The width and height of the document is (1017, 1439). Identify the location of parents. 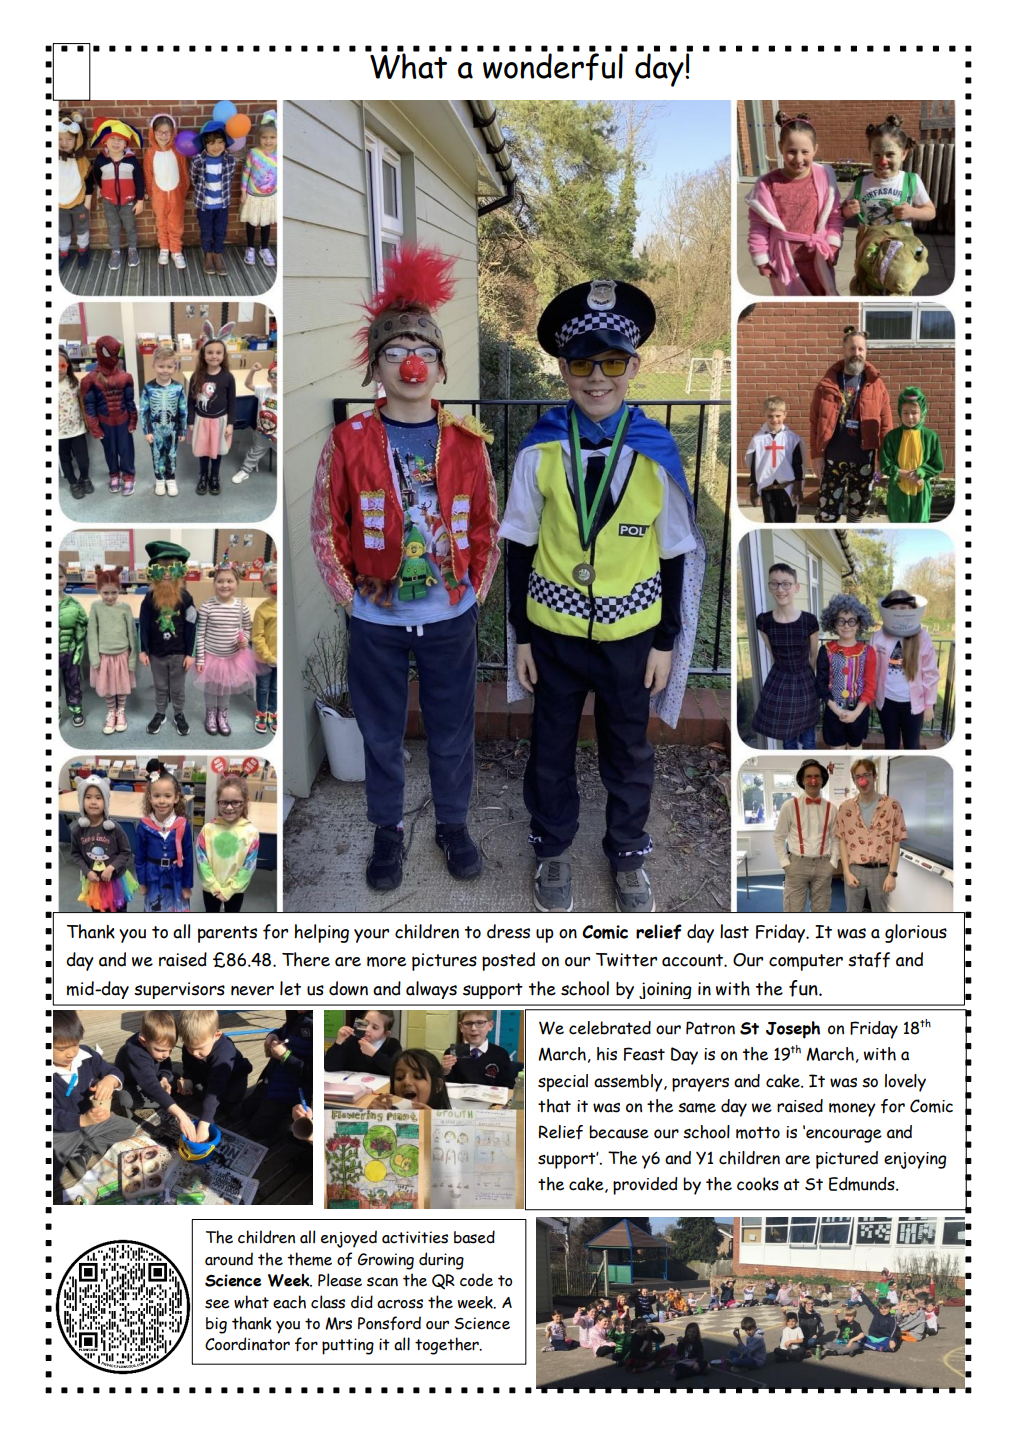
(227, 934).
